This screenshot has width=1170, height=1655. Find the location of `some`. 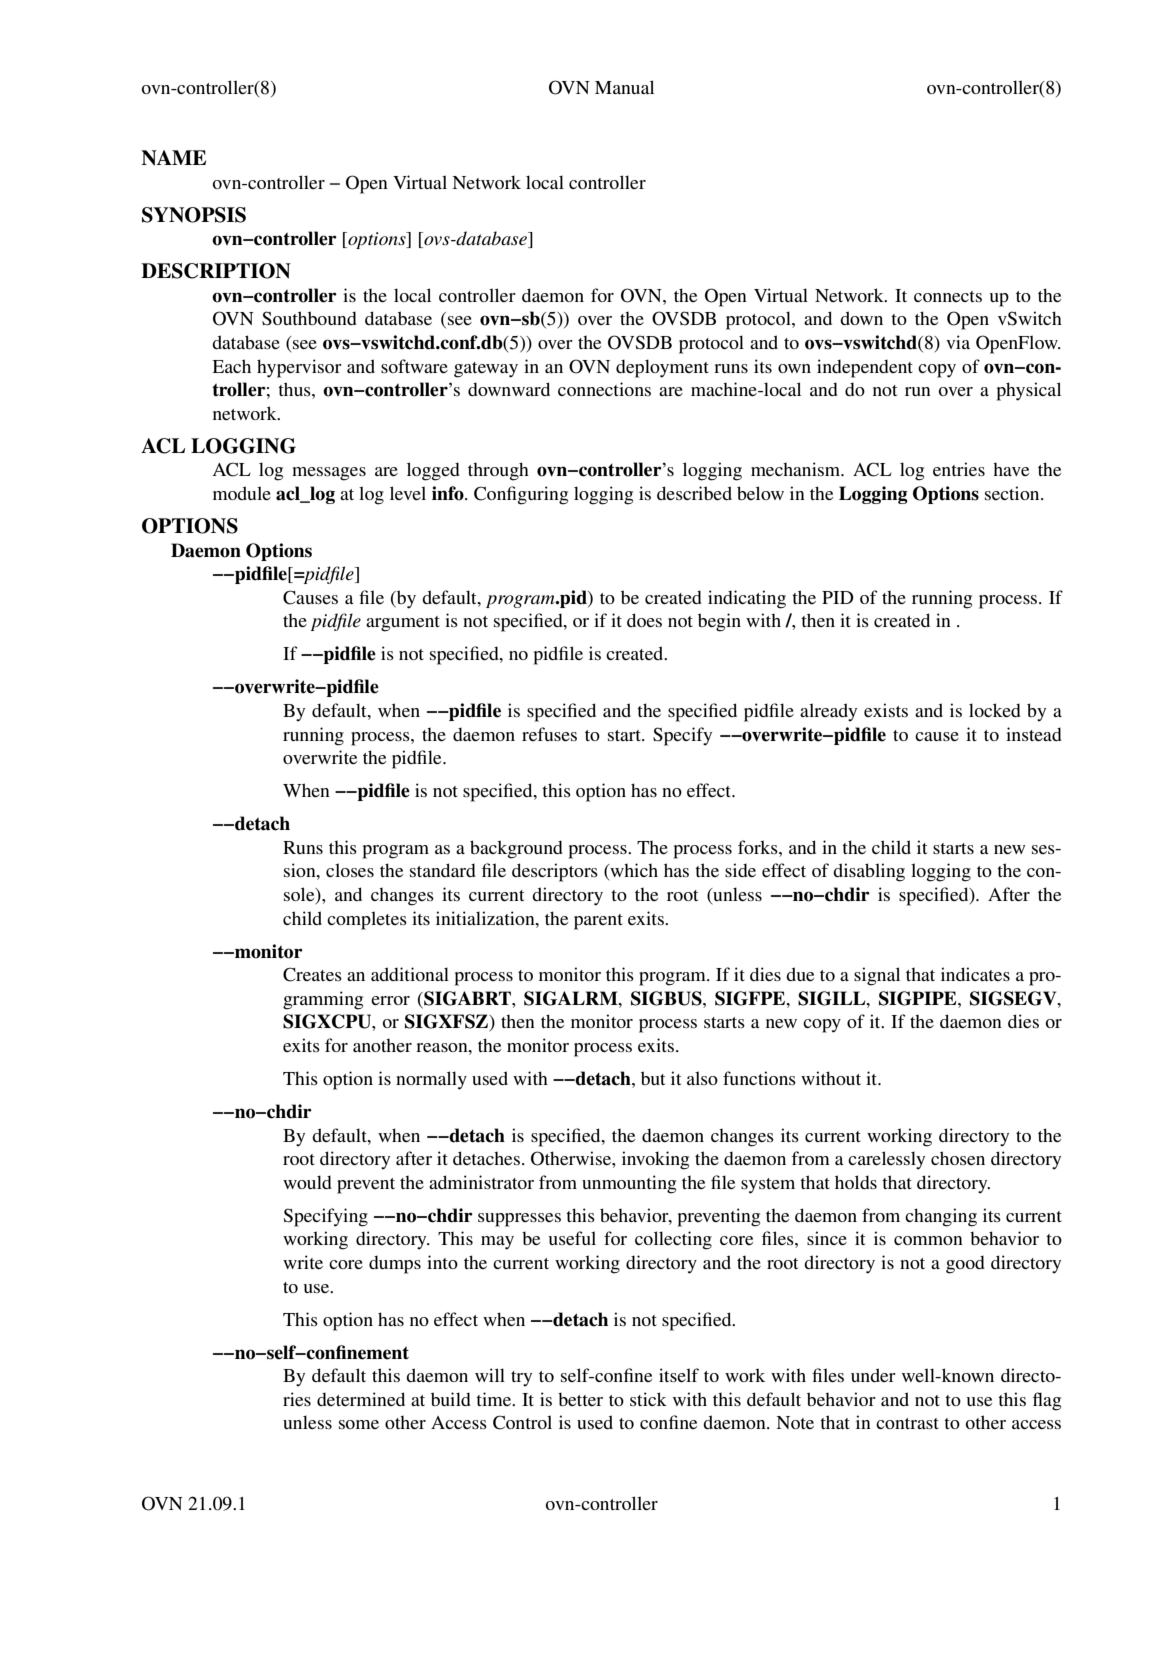

some is located at coordinates (359, 1424).
